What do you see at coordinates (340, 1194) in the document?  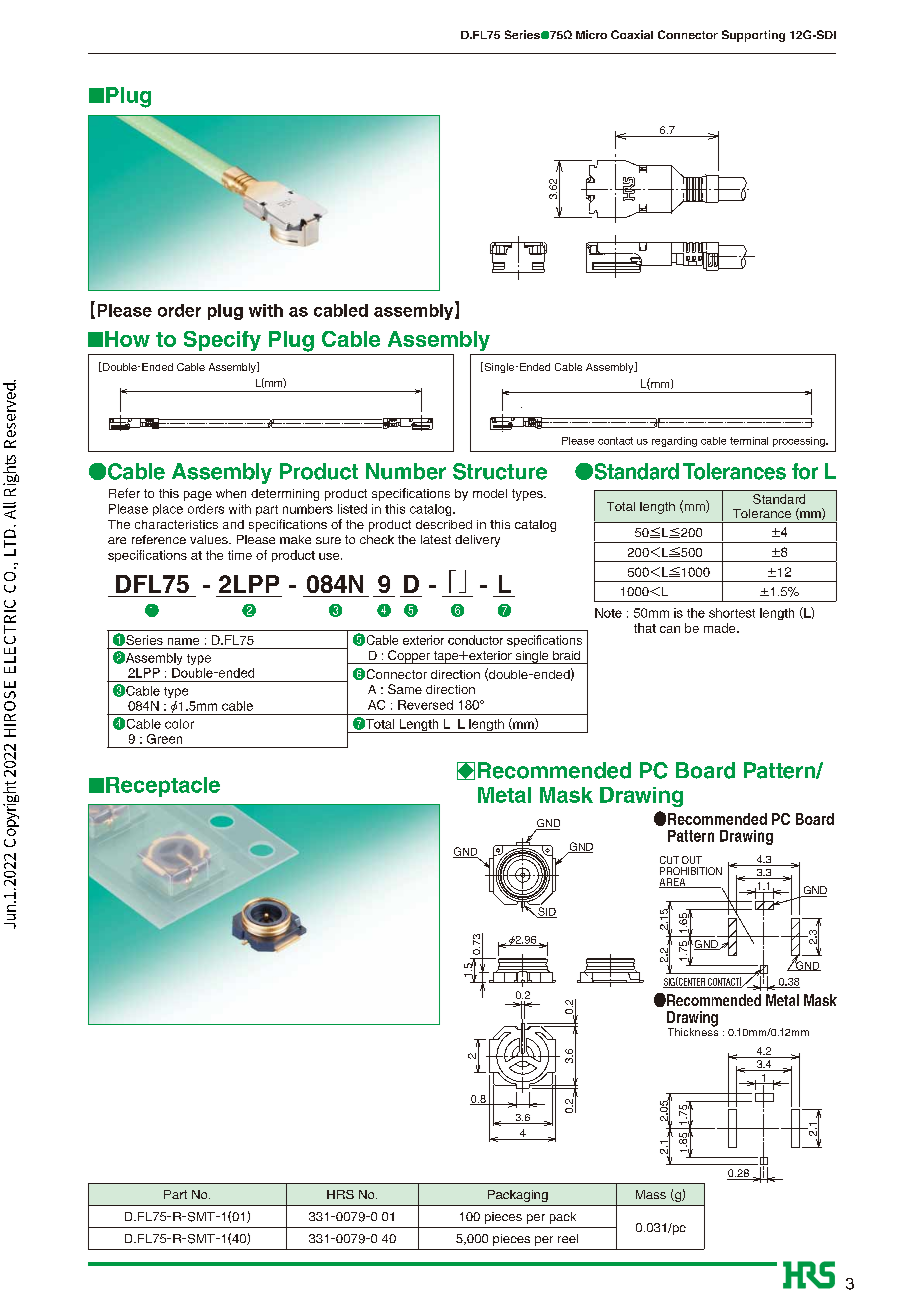 I see `HRS` at bounding box center [340, 1194].
